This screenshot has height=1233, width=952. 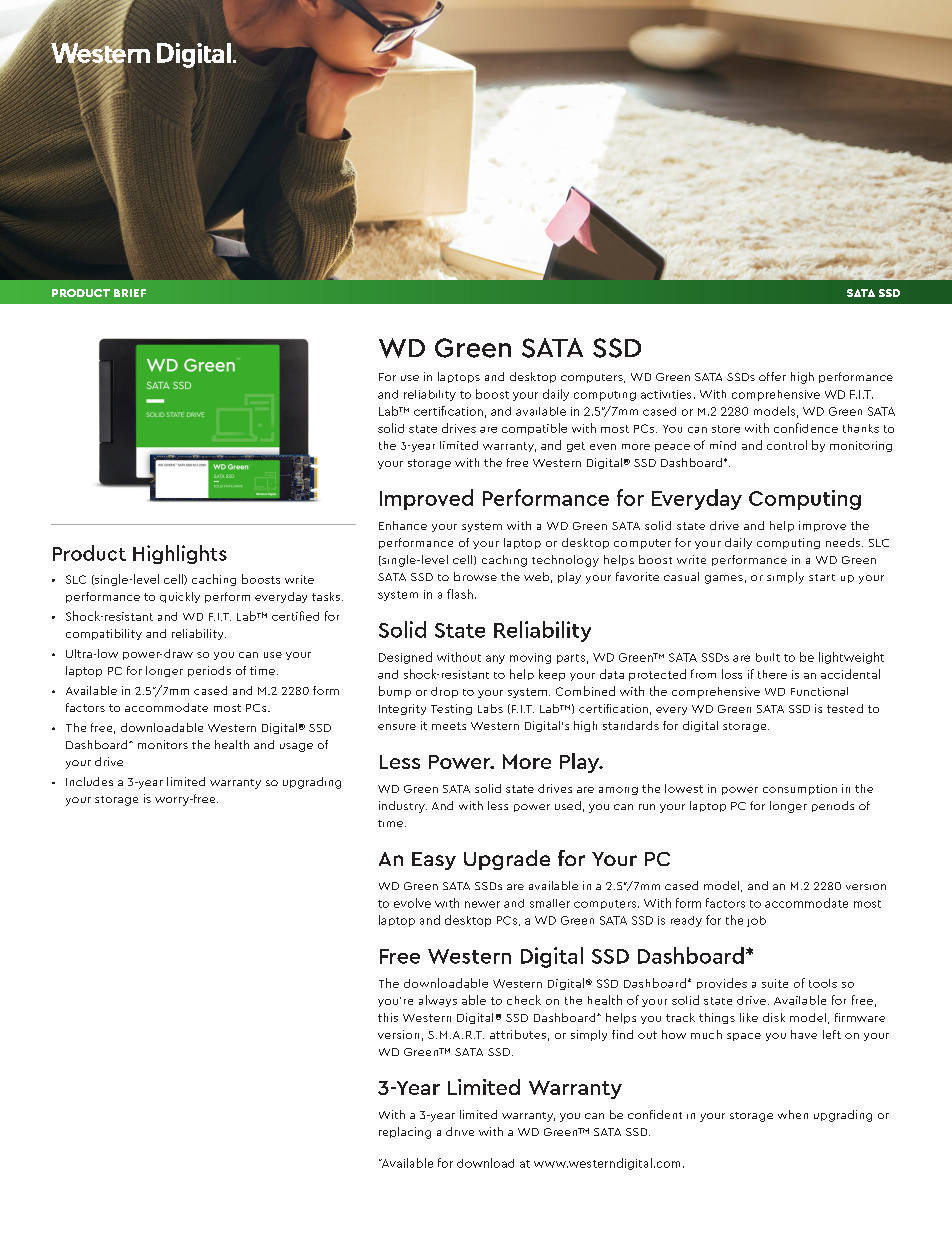 I want to click on when, so click(x=793, y=1114).
